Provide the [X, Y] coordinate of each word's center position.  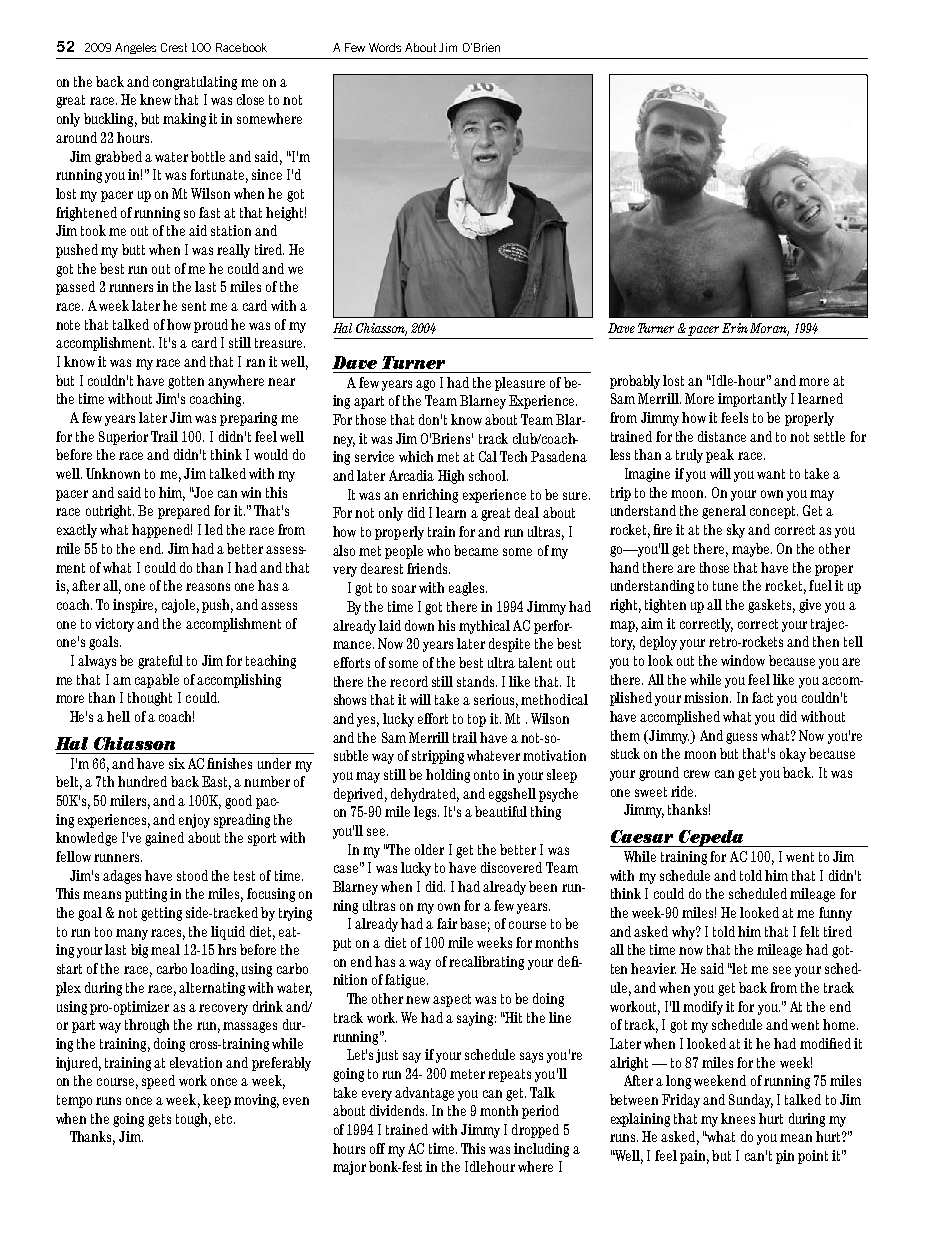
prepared [184, 512]
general [724, 512]
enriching [430, 496]
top [477, 720]
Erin [735, 328]
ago [425, 385]
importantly [752, 400]
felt [809, 931]
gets [159, 1120]
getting [161, 914]
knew [155, 99]
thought [150, 699]
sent [194, 306]
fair [447, 923]
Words [385, 47]
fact [762, 697]
